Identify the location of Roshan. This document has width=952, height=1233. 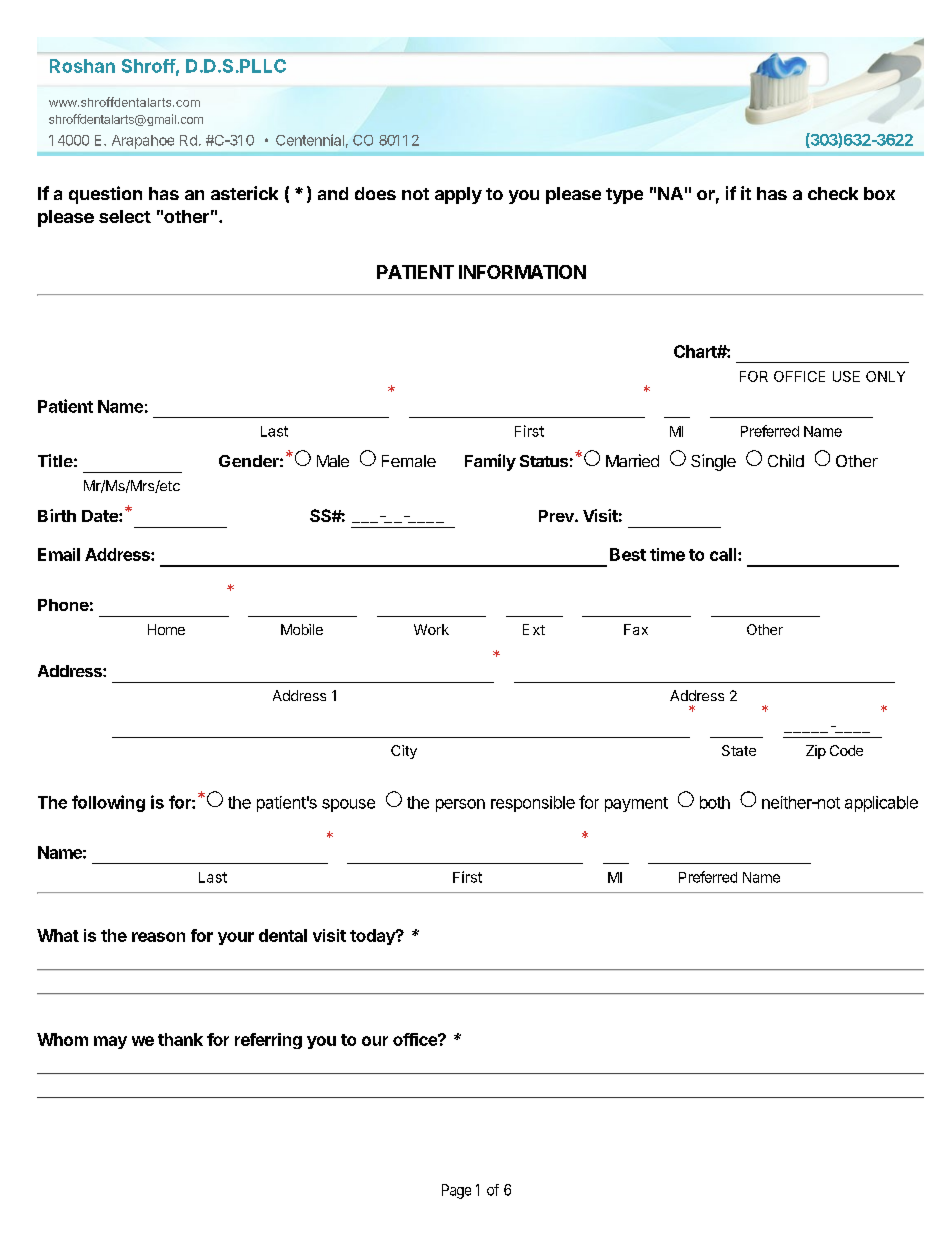
(82, 66).
